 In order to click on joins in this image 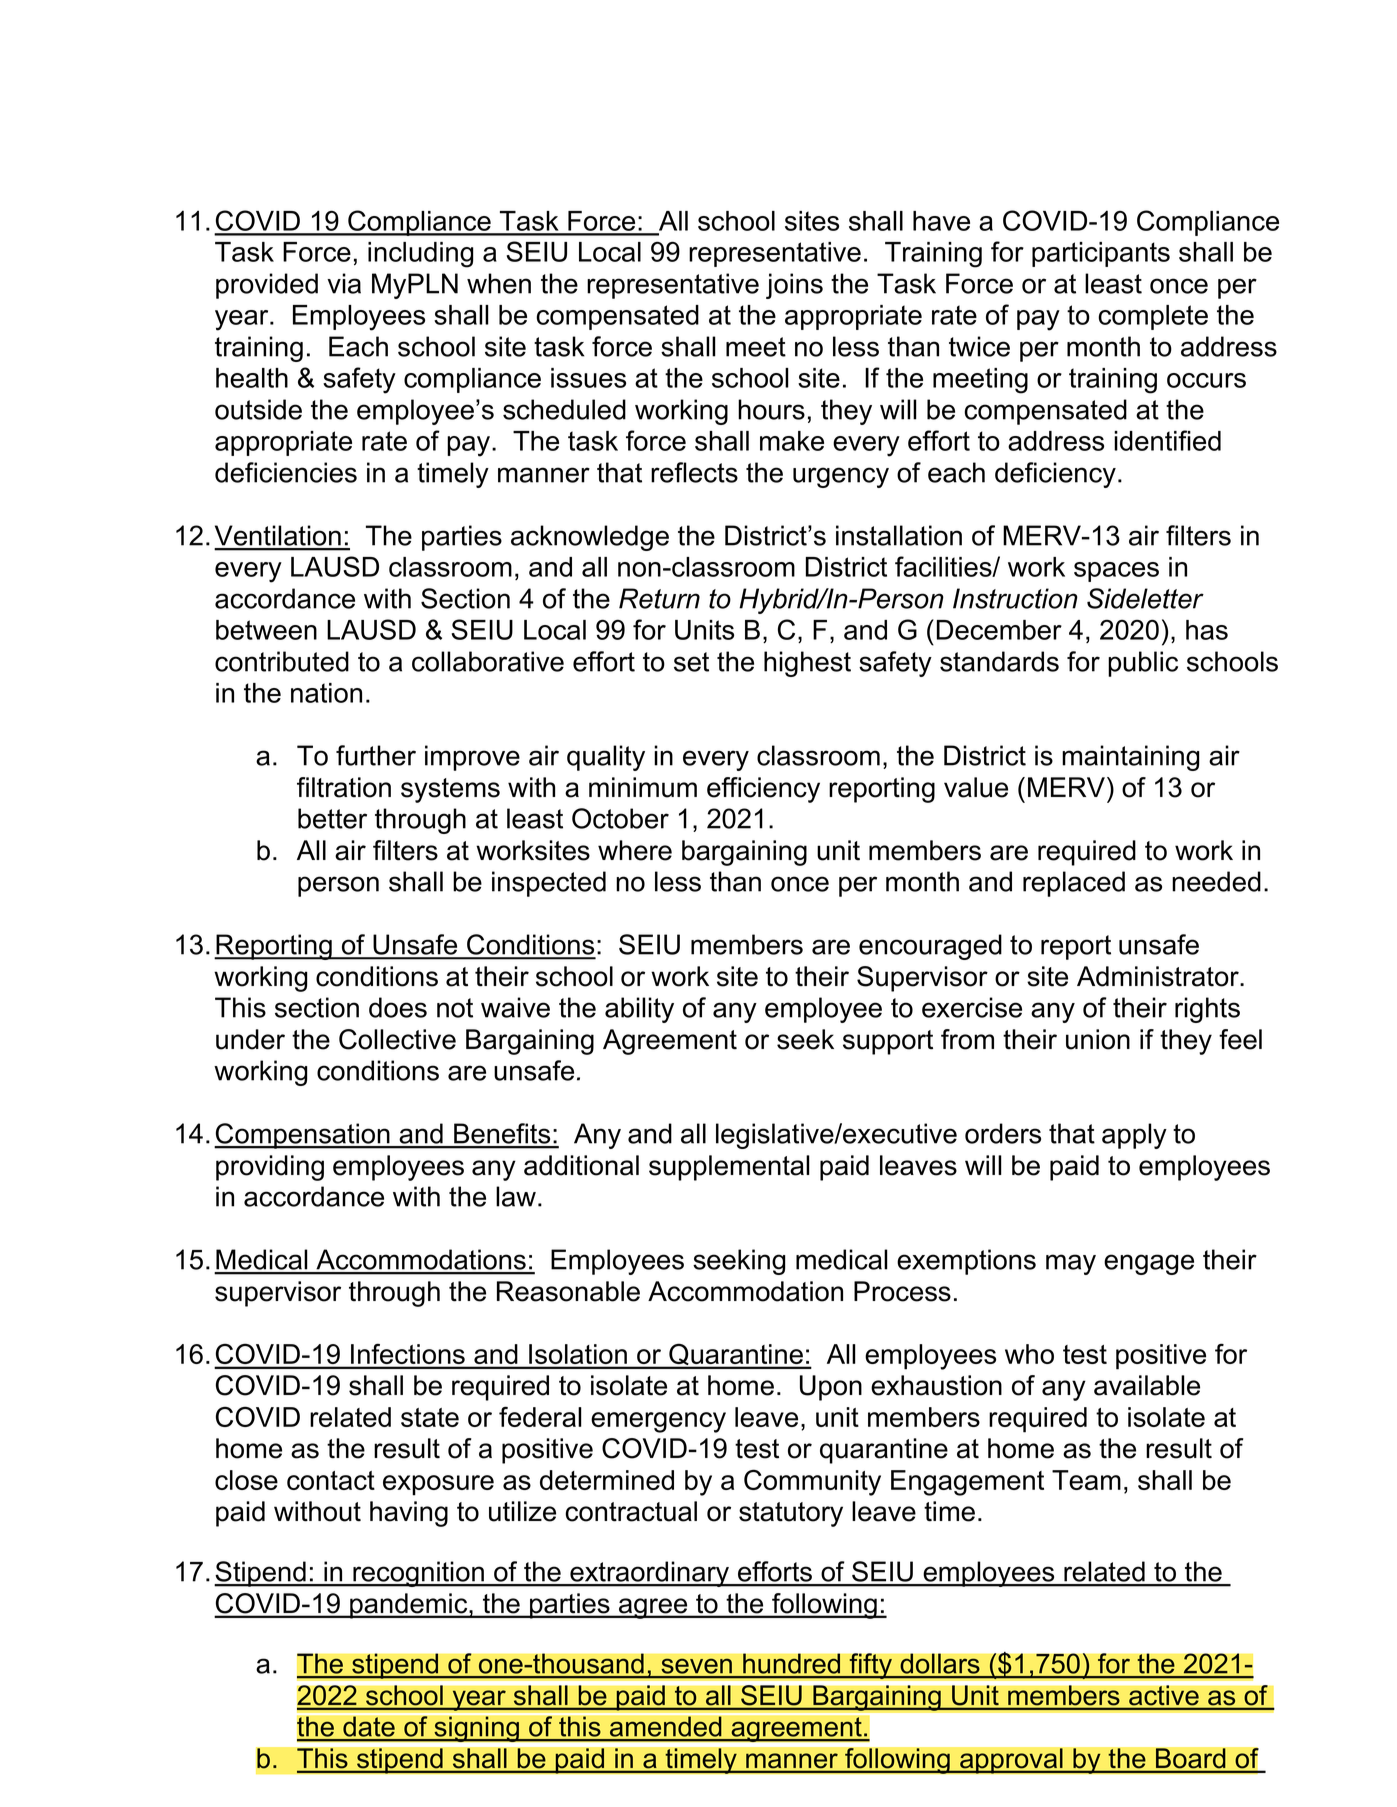, I will do `click(794, 286)`.
